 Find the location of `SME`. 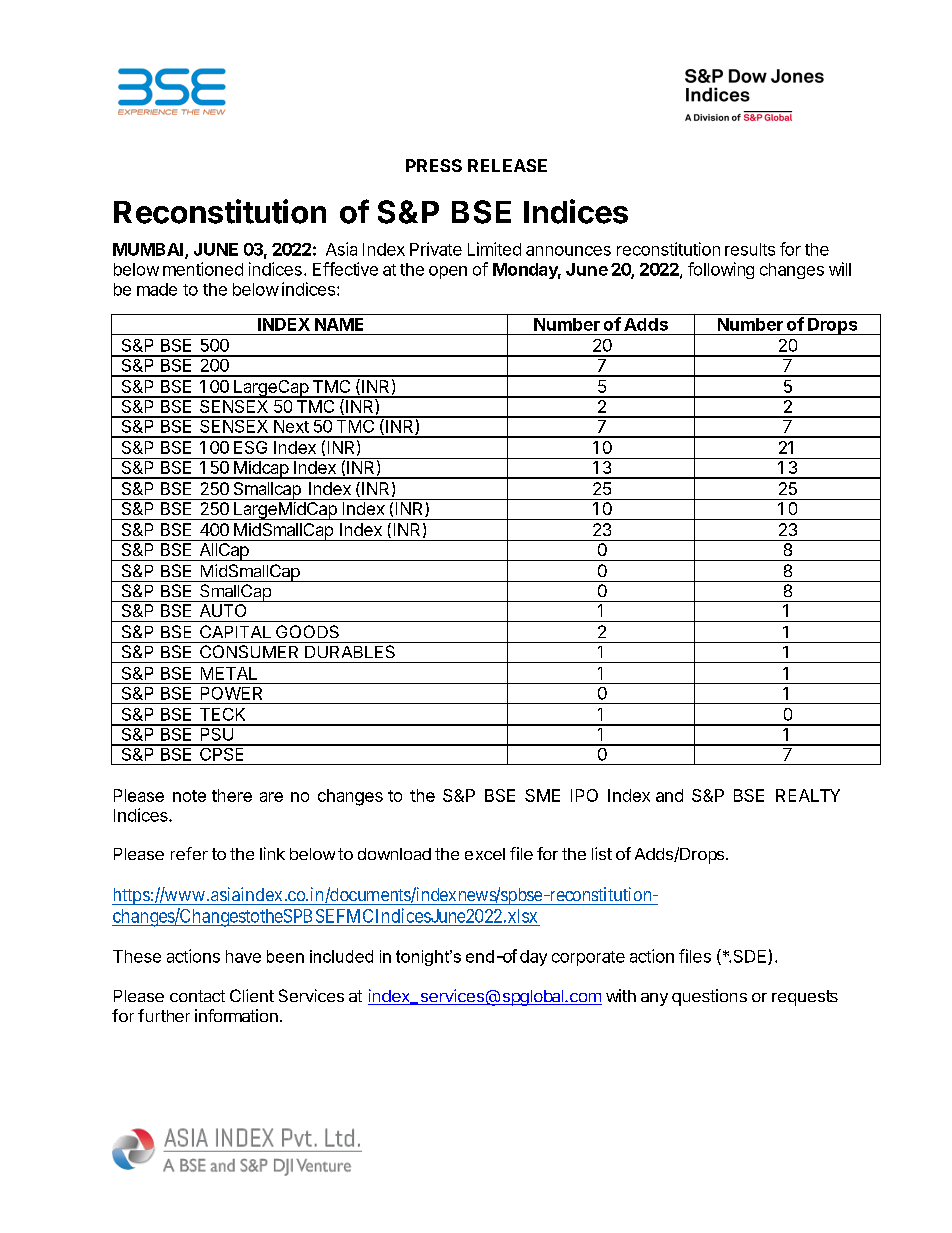

SME is located at coordinates (542, 795).
